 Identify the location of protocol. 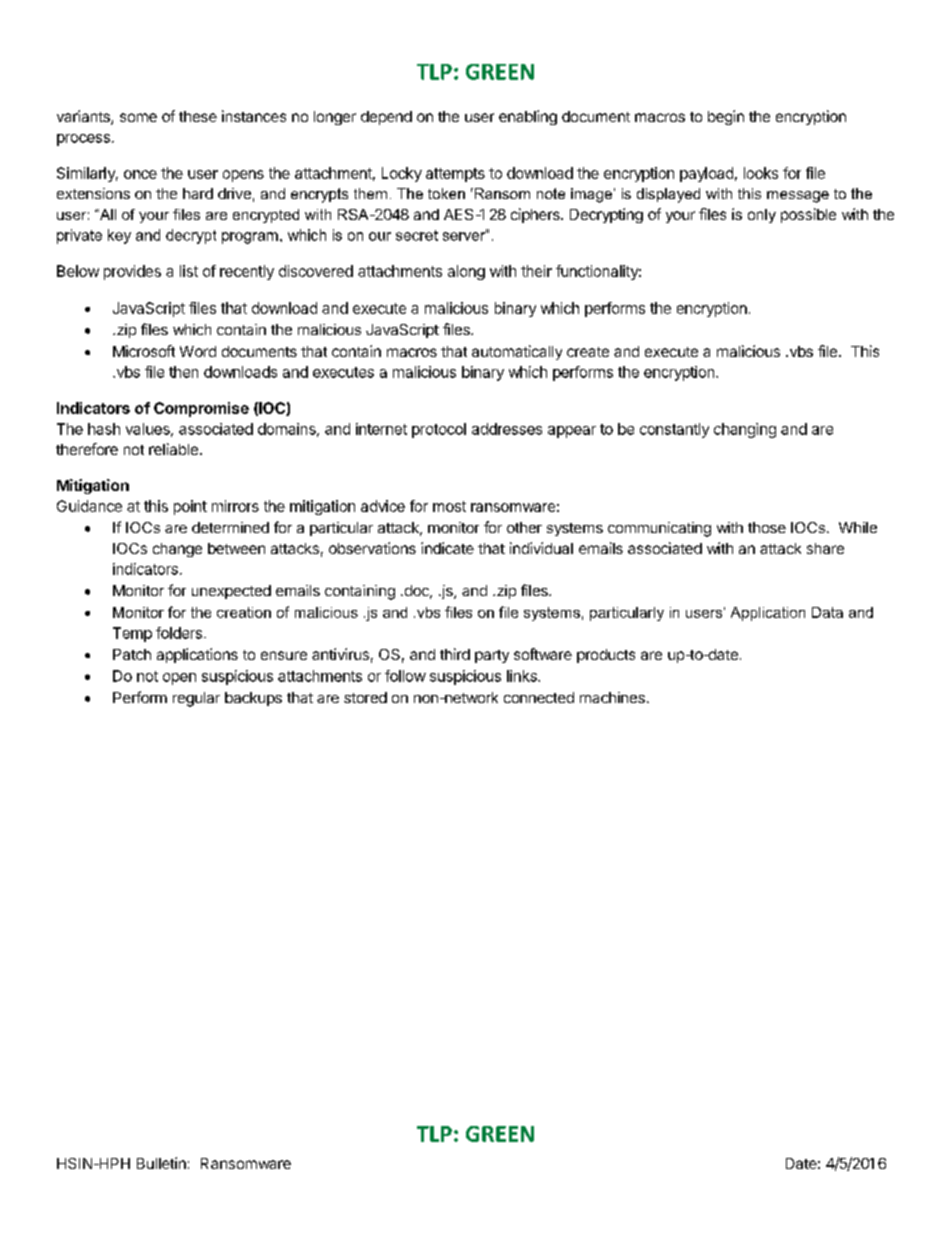
(439, 430).
